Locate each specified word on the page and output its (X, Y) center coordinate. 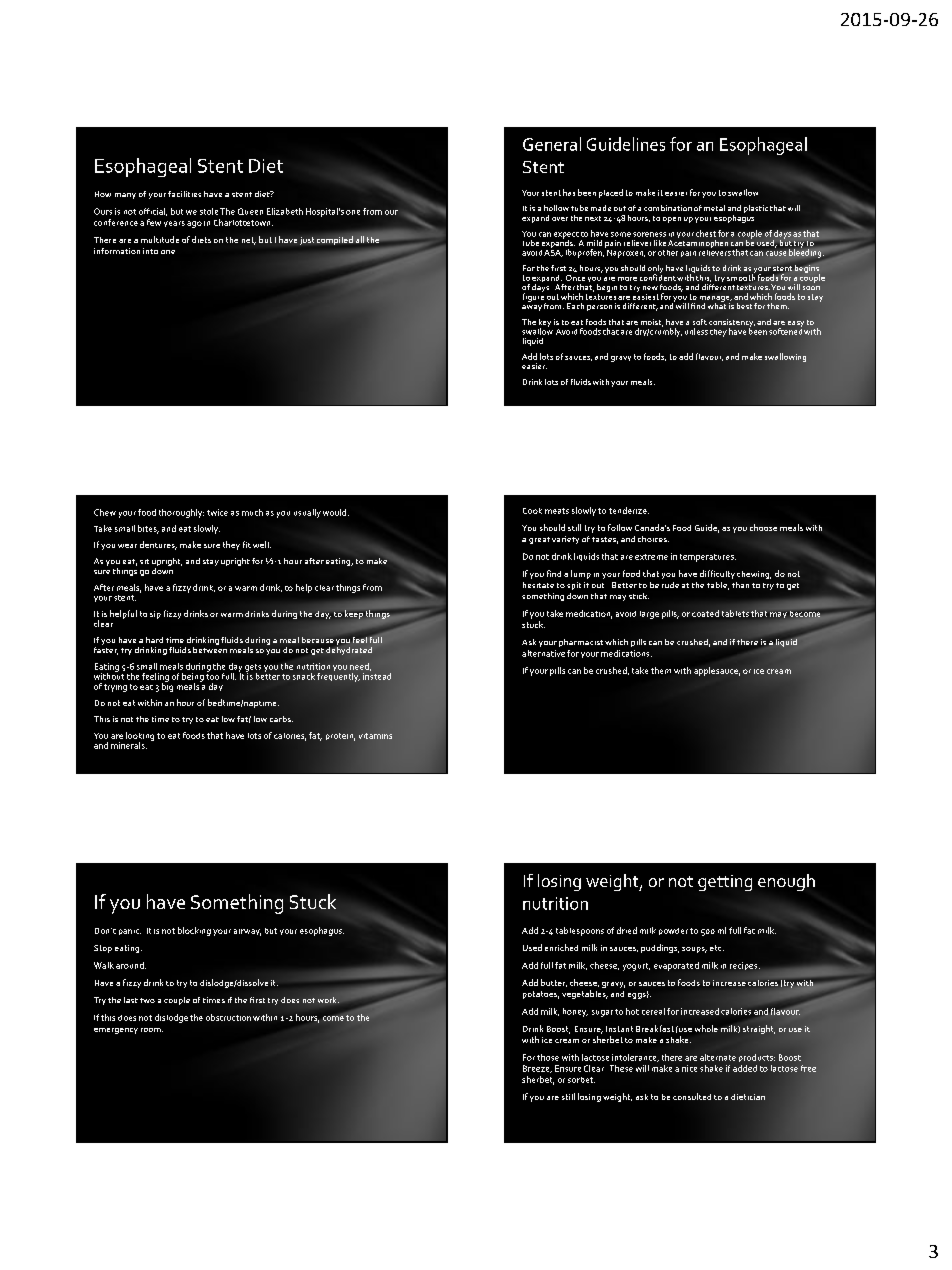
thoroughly (181, 513)
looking (140, 737)
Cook (532, 511)
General (552, 144)
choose (763, 527)
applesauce (717, 671)
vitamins (375, 736)
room (152, 1030)
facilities (184, 194)
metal (714, 208)
